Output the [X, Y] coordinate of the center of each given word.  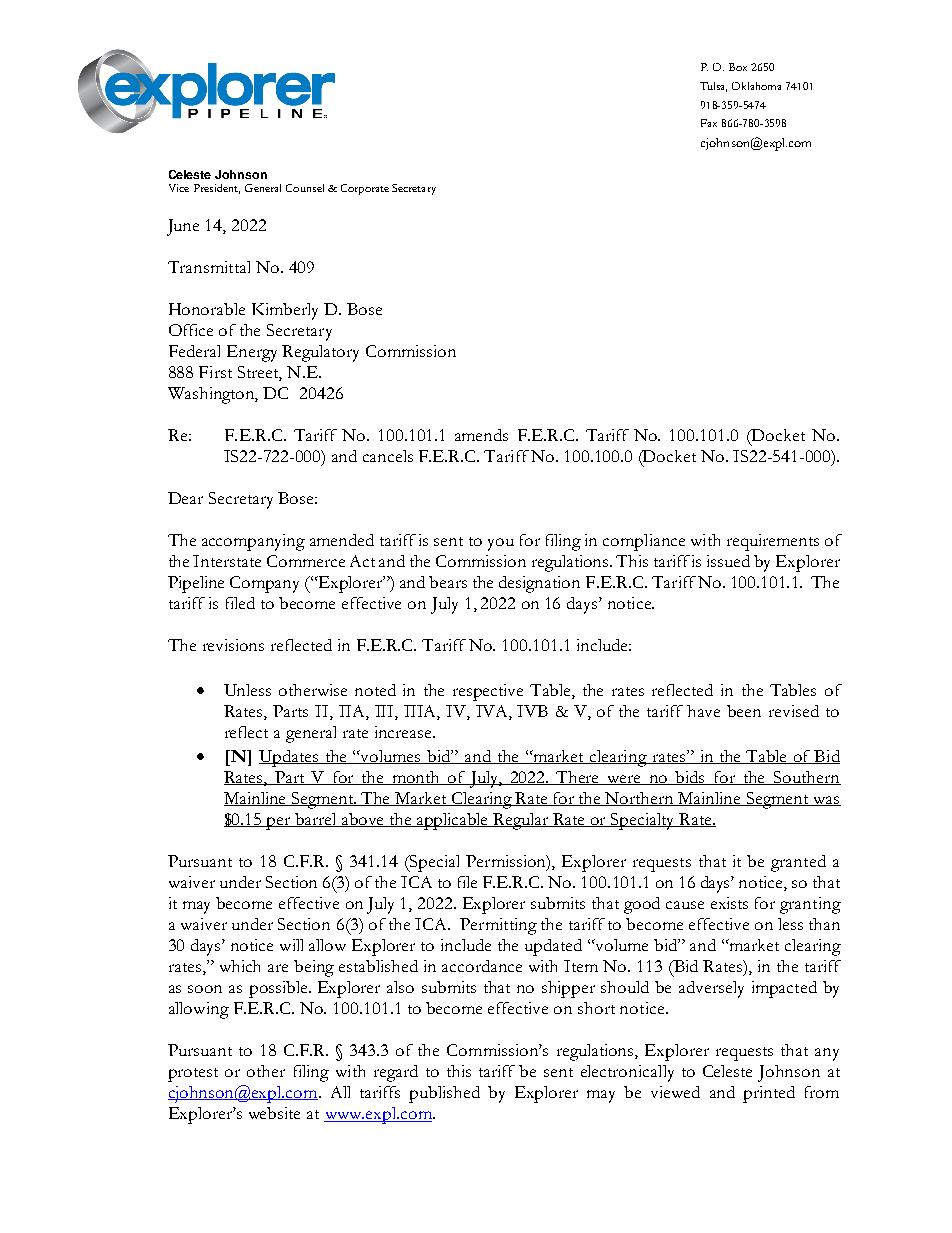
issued [728, 561]
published [444, 1094]
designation [539, 584]
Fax [709, 123]
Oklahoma [756, 86]
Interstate [227, 561]
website [274, 1113]
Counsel [305, 188]
